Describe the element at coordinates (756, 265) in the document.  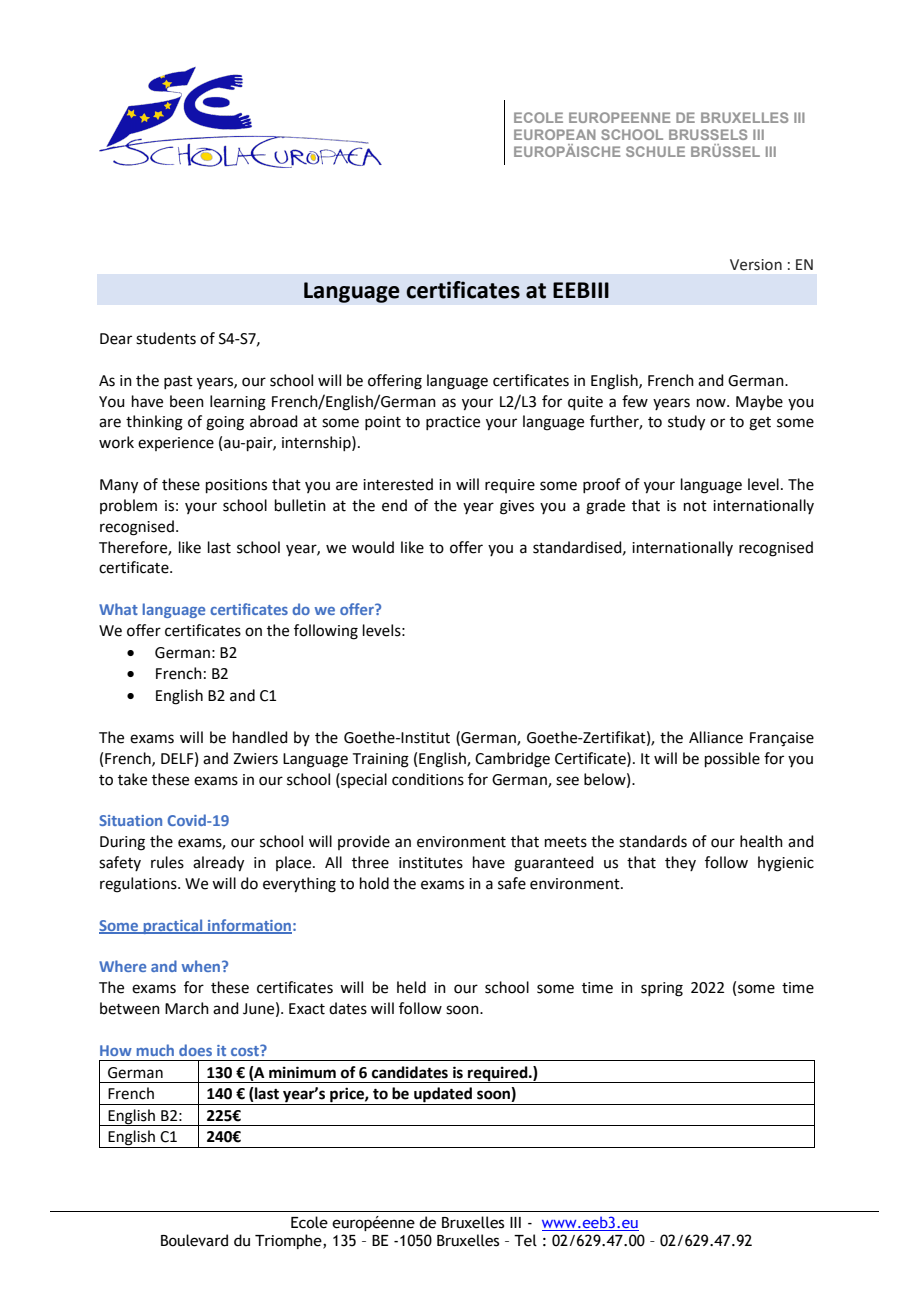
I see `Version` at that location.
